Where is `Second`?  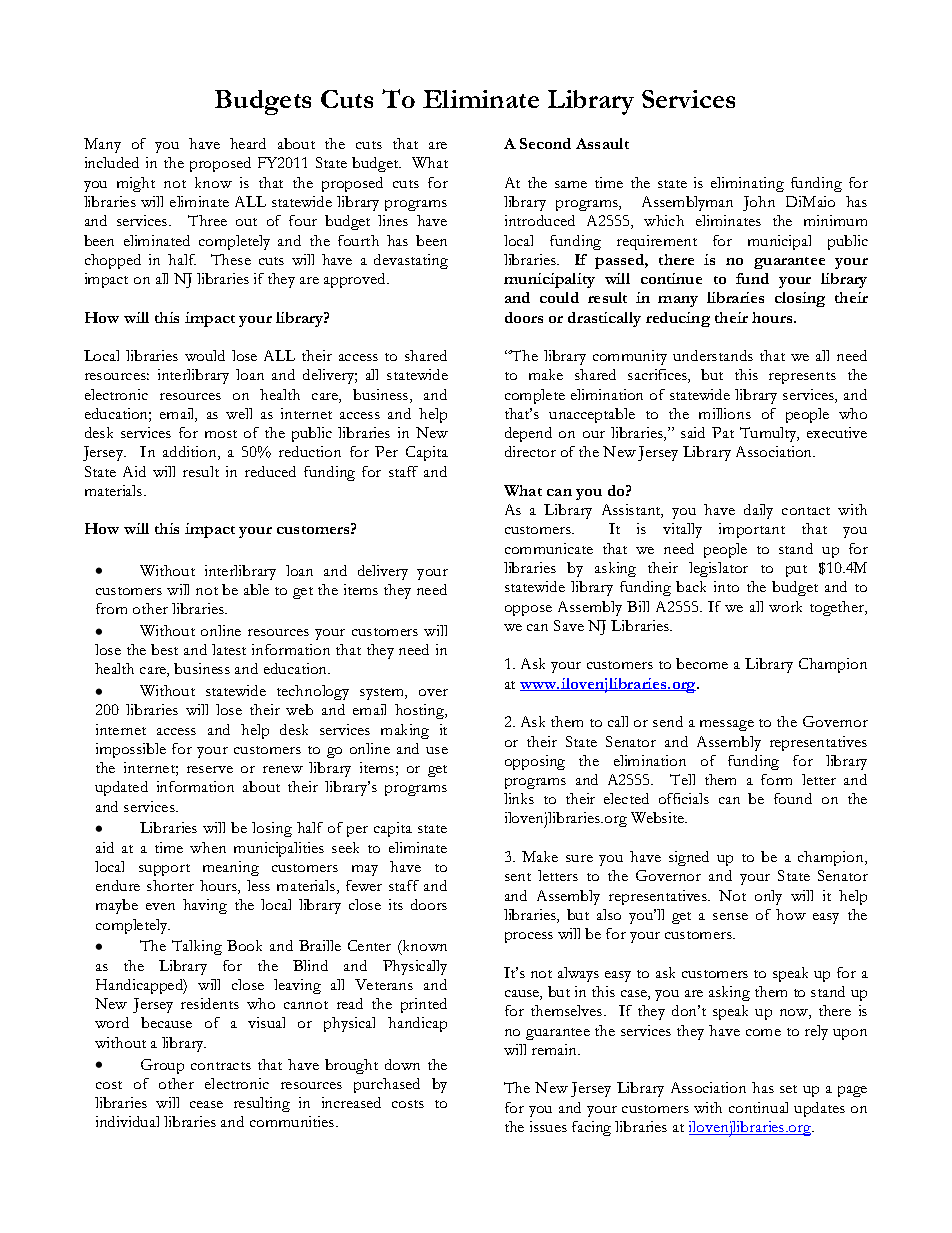 Second is located at coordinates (545, 143).
